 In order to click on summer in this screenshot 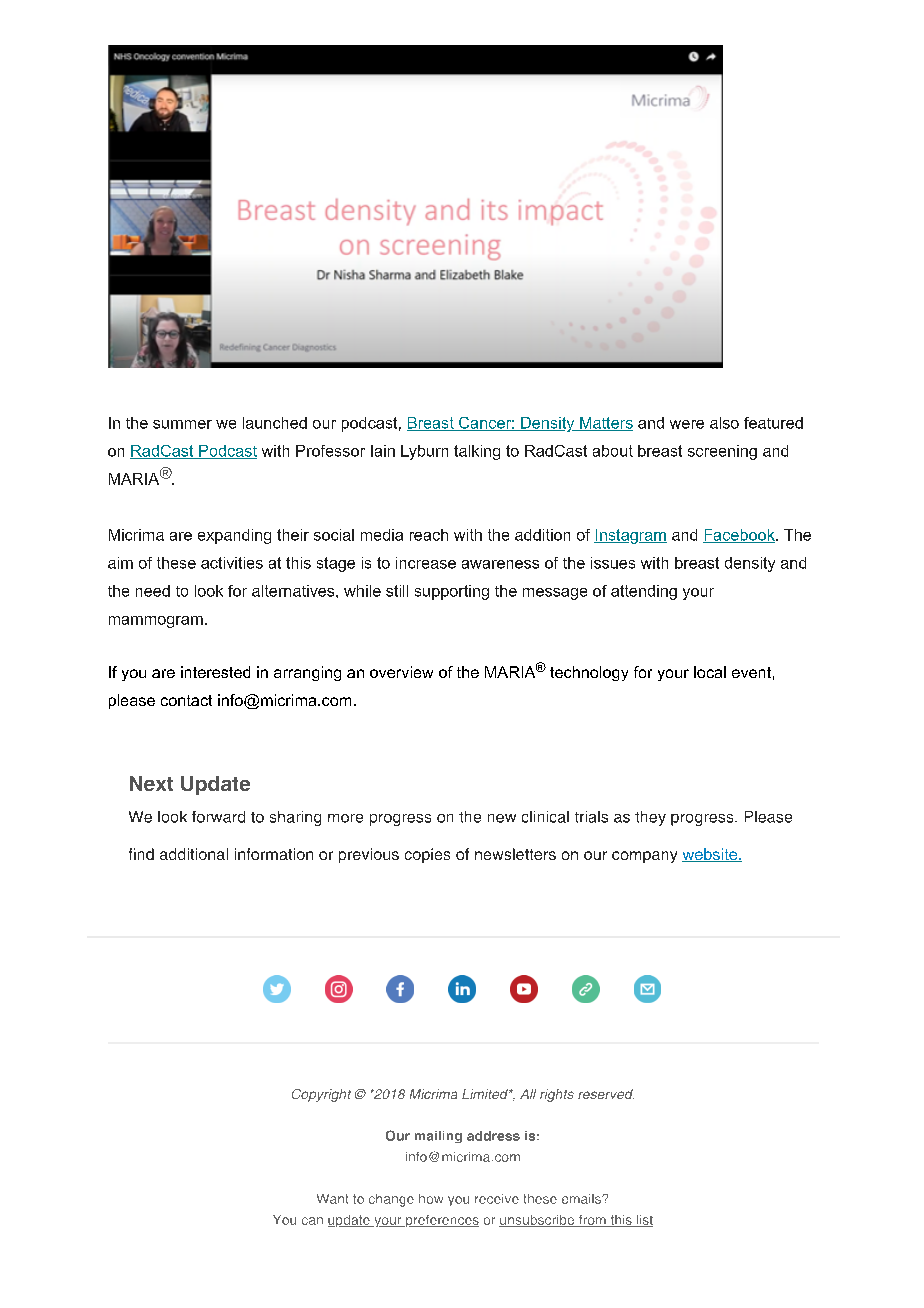, I will do `click(182, 424)`.
